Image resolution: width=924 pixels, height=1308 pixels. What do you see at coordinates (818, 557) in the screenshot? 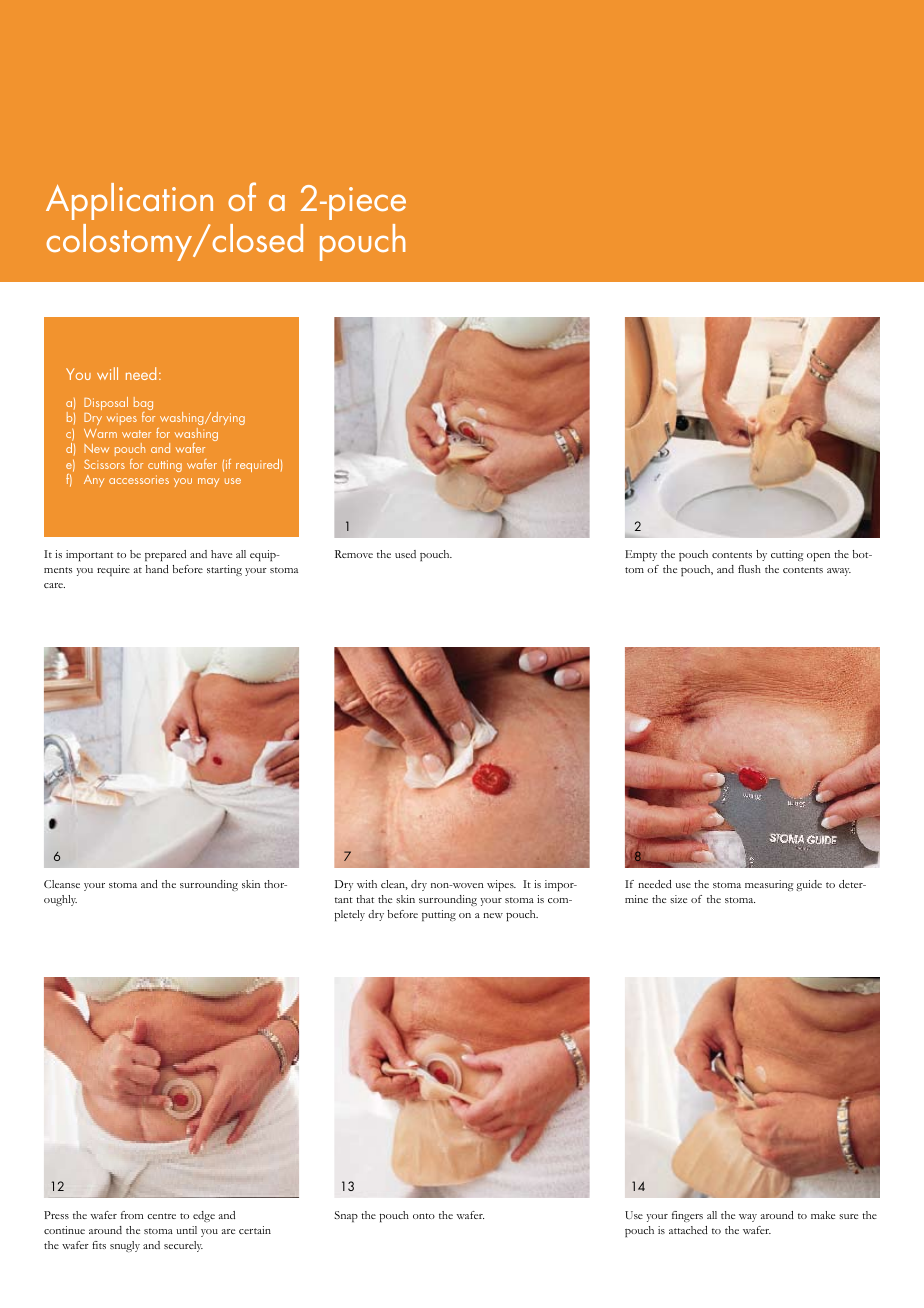
I see `open` at bounding box center [818, 557].
